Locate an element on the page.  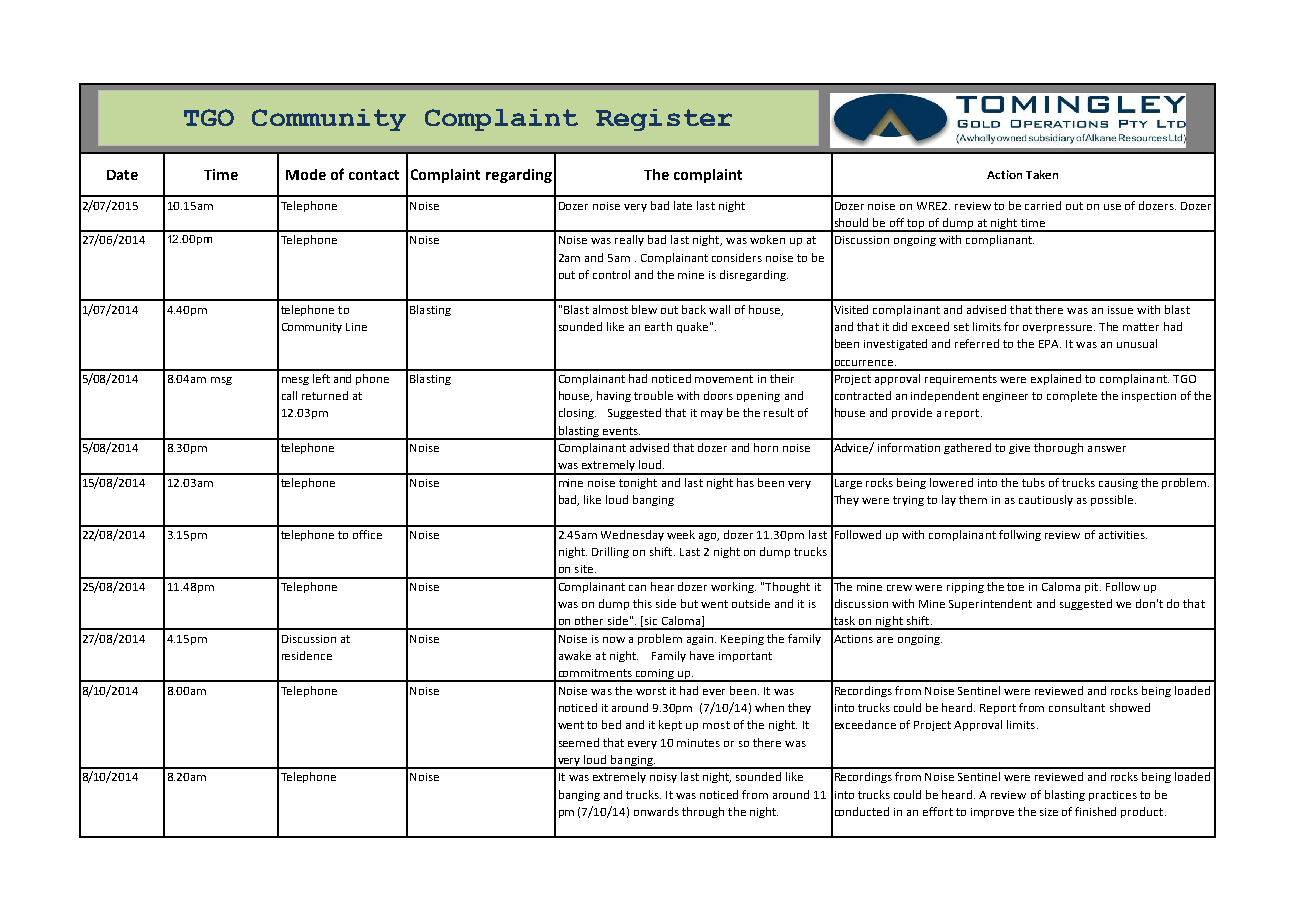
noisy is located at coordinates (663, 778).
